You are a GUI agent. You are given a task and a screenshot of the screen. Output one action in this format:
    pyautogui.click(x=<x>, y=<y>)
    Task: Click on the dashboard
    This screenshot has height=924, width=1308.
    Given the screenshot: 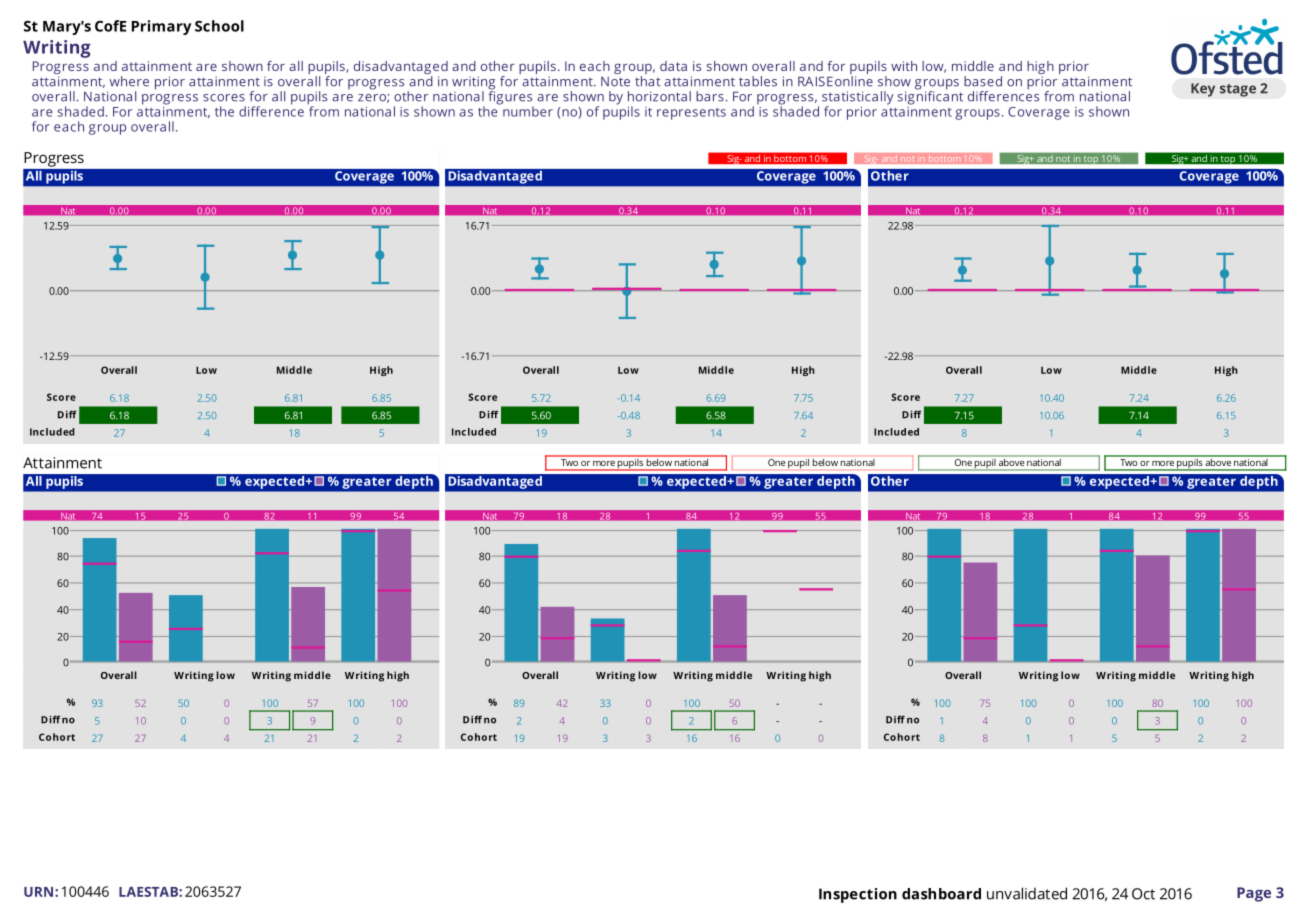 What is the action you would take?
    pyautogui.click(x=941, y=894)
